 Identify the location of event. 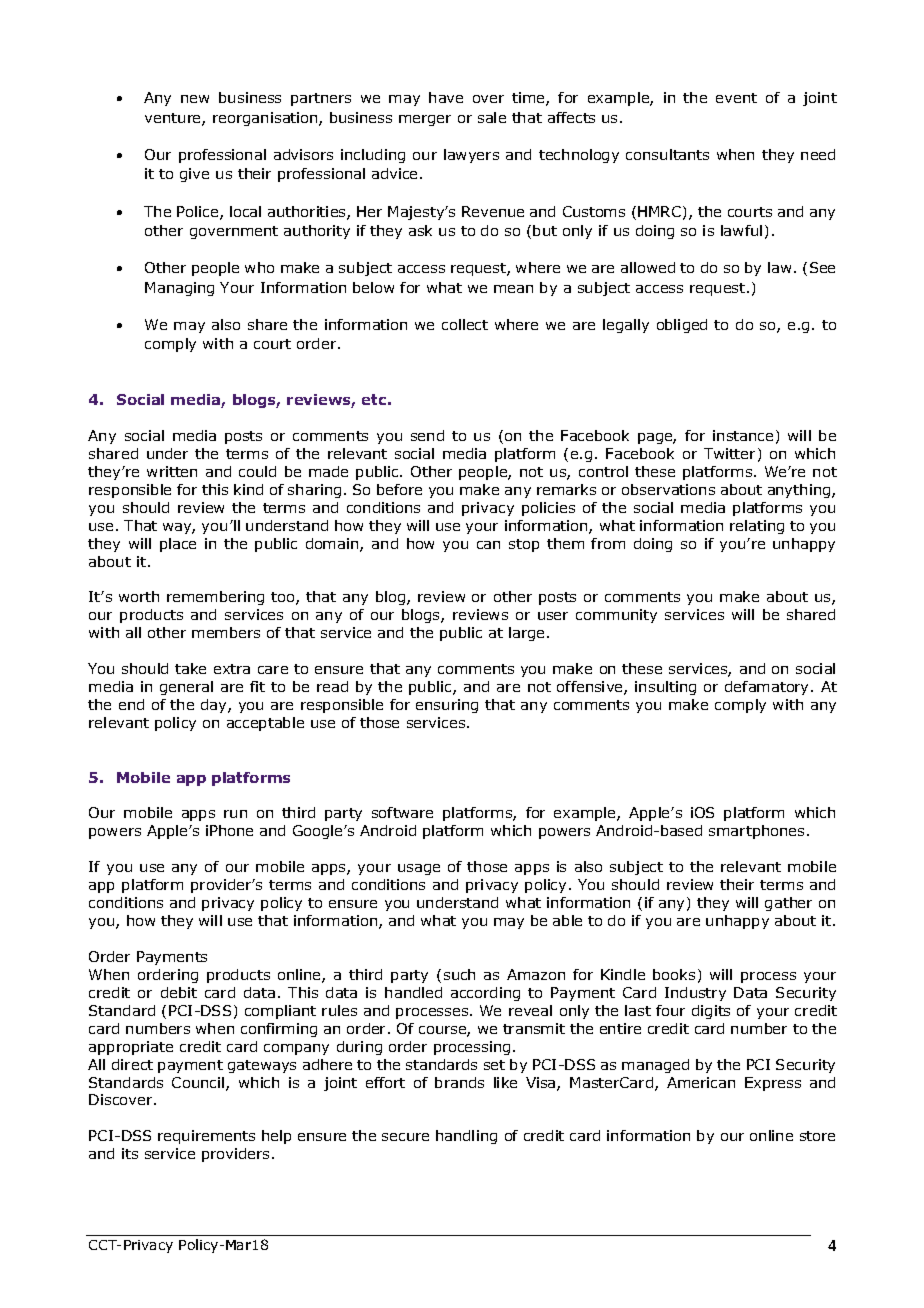
(736, 98).
